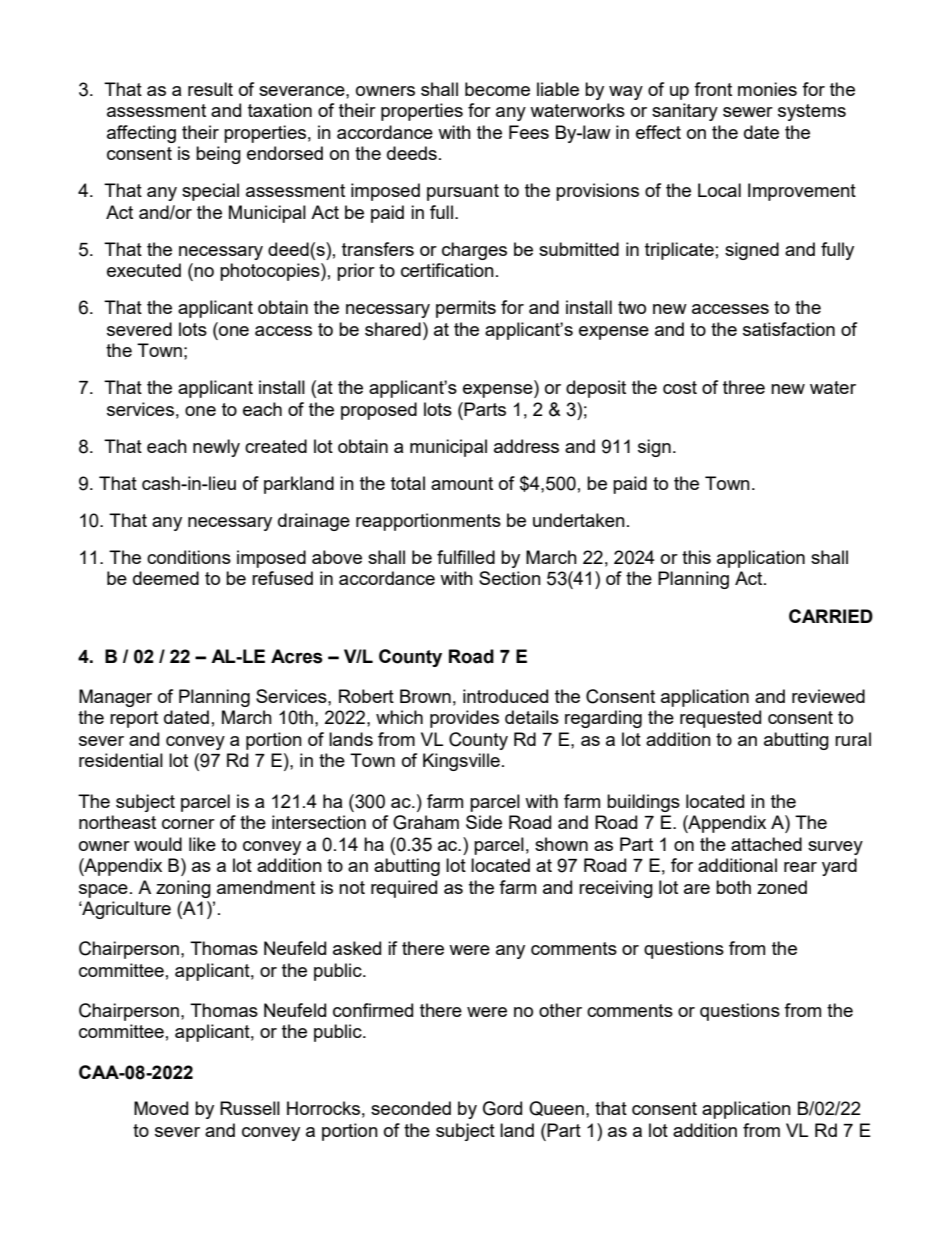 The width and height of the screenshot is (952, 1233). What do you see at coordinates (466, 557) in the screenshot?
I see `fulfilled` at bounding box center [466, 557].
